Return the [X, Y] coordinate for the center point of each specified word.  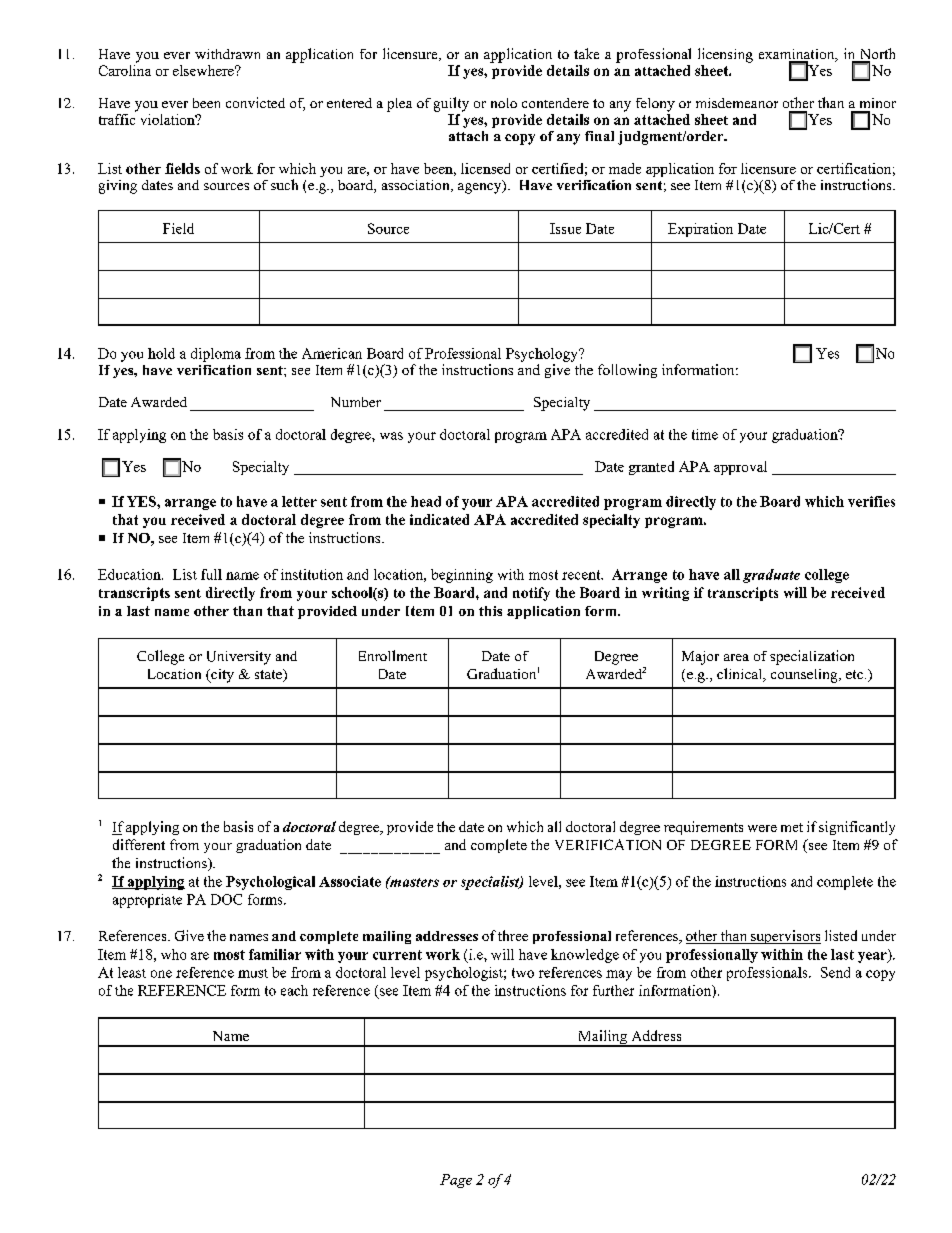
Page [456, 1181]
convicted [255, 102]
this [490, 611]
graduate [771, 576]
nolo [504, 103]
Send [835, 972]
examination [798, 55]
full [211, 574]
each [294, 990]
